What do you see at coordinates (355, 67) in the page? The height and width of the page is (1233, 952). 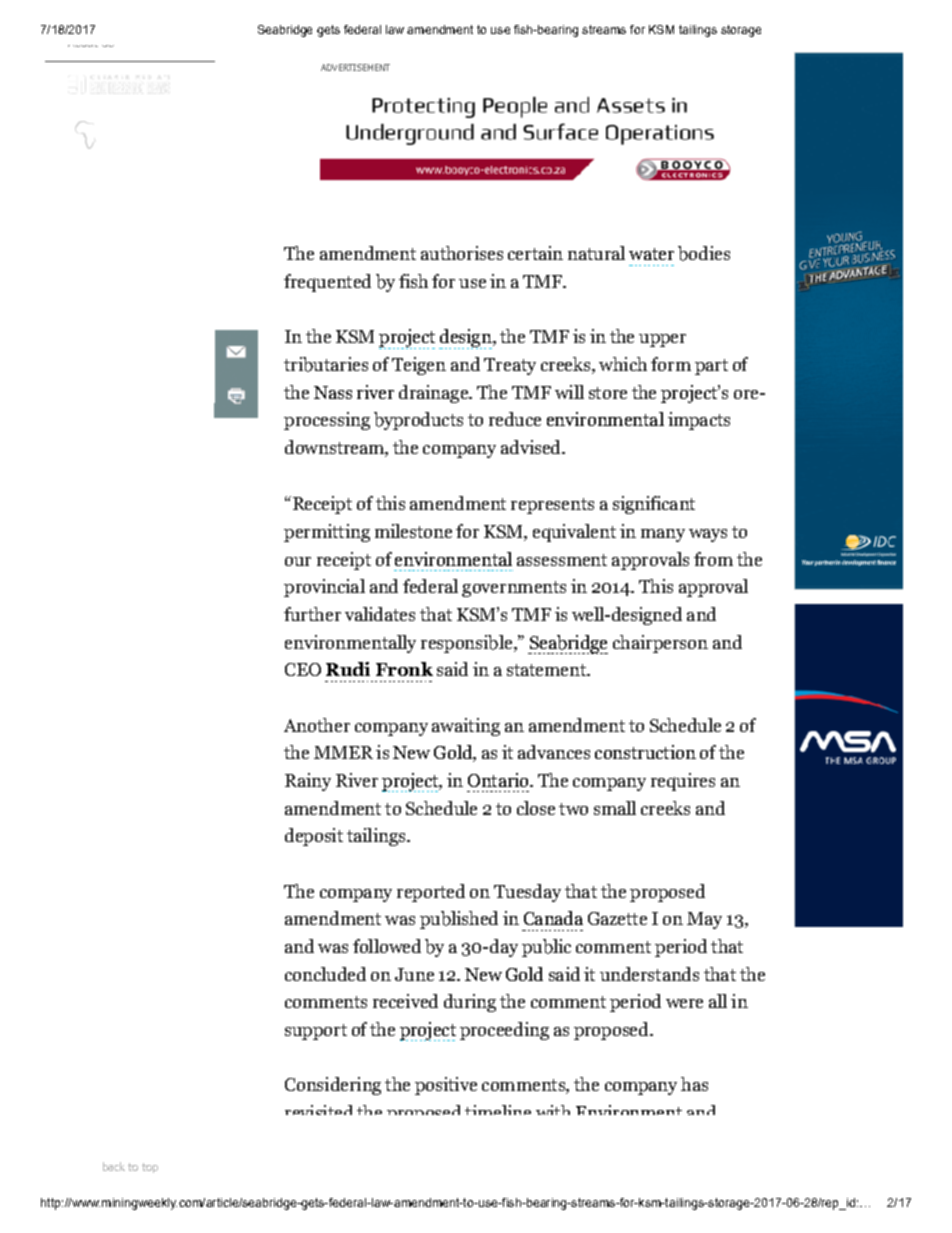 I see `ADVERTISEMENT` at bounding box center [355, 67].
